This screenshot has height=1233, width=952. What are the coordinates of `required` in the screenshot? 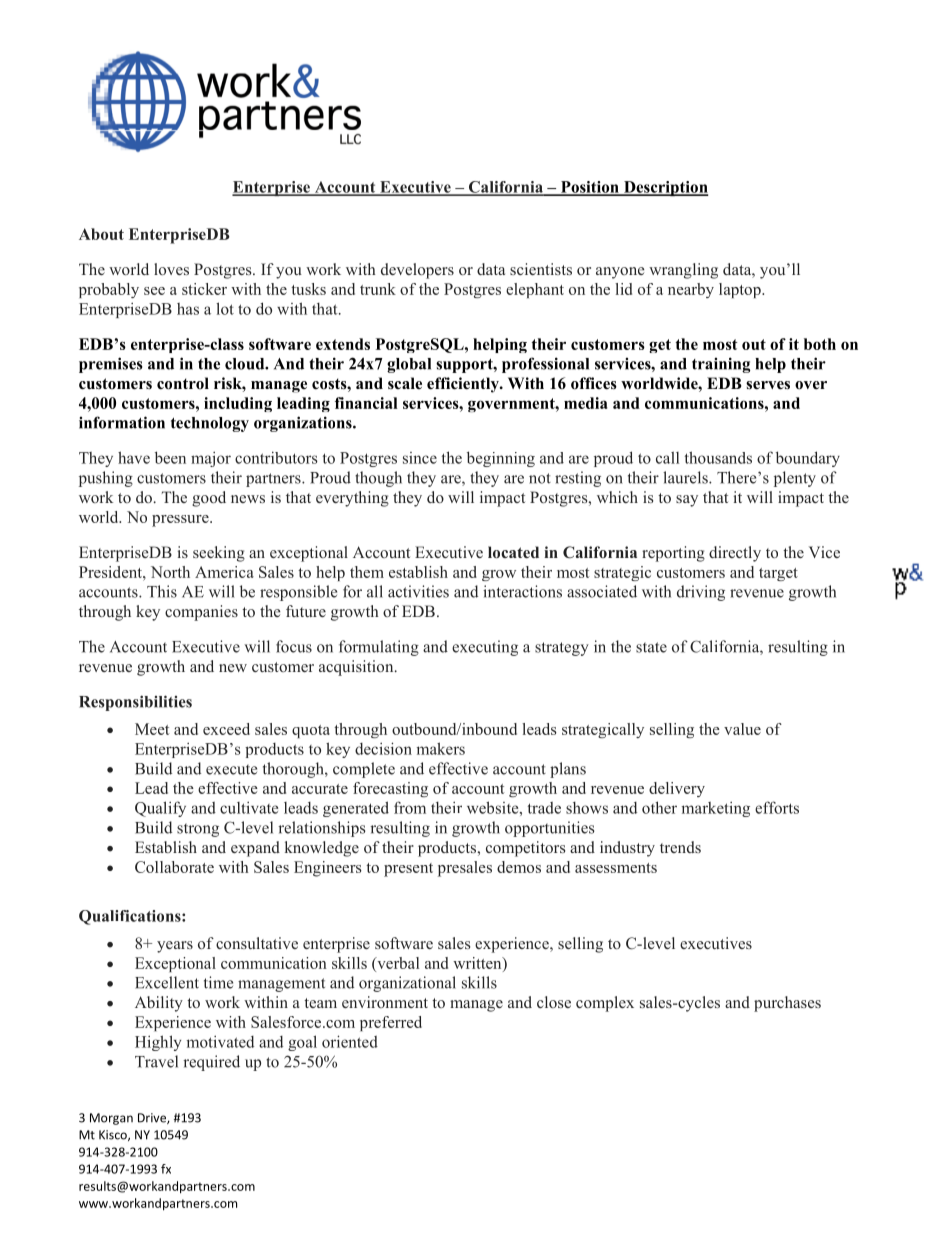 It's located at (211, 1063).
